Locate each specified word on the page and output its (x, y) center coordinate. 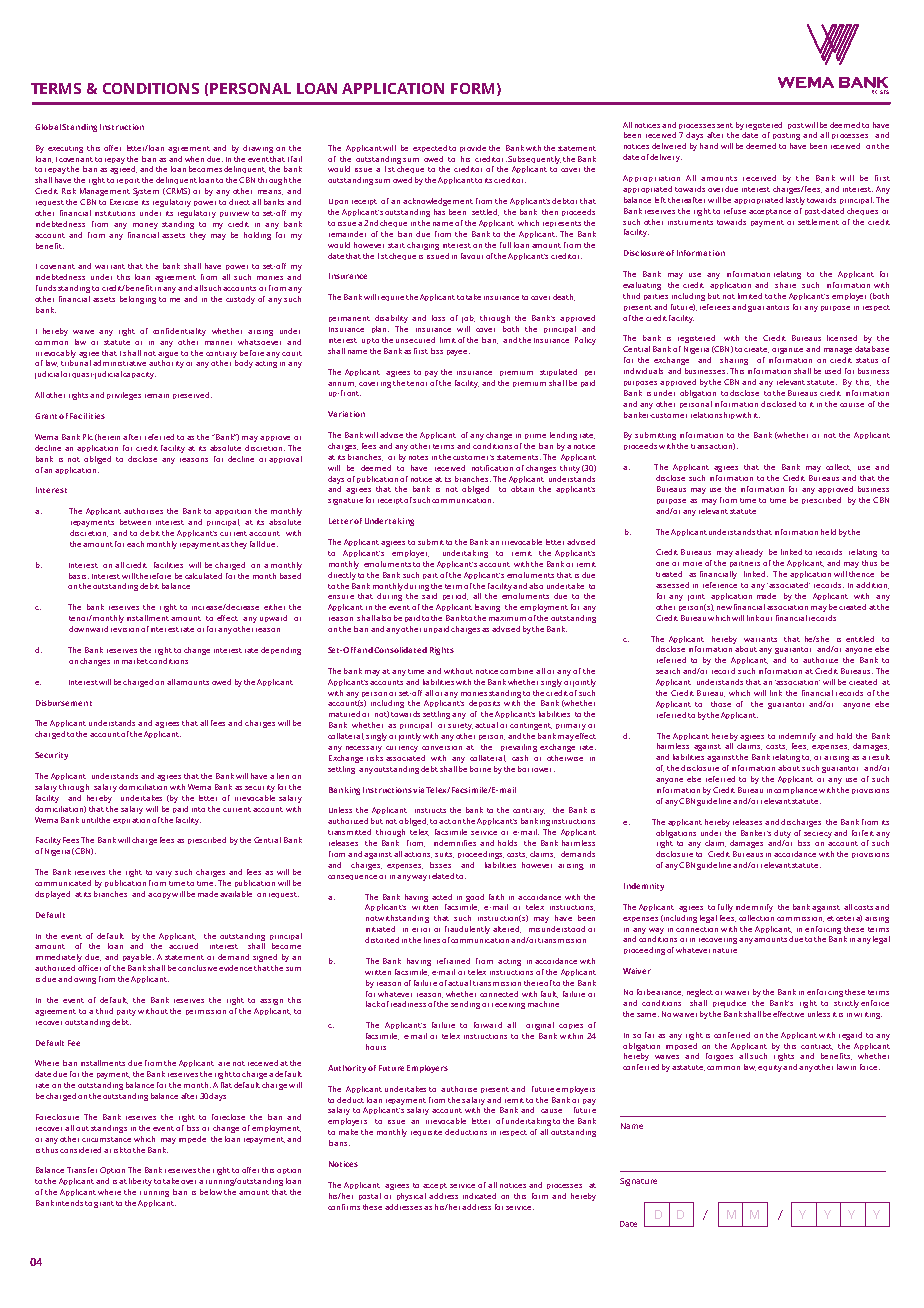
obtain (522, 489)
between (135, 522)
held (828, 532)
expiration (131, 821)
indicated (479, 1196)
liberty (140, 1182)
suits (444, 855)
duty (782, 834)
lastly (795, 201)
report (128, 181)
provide (473, 148)
